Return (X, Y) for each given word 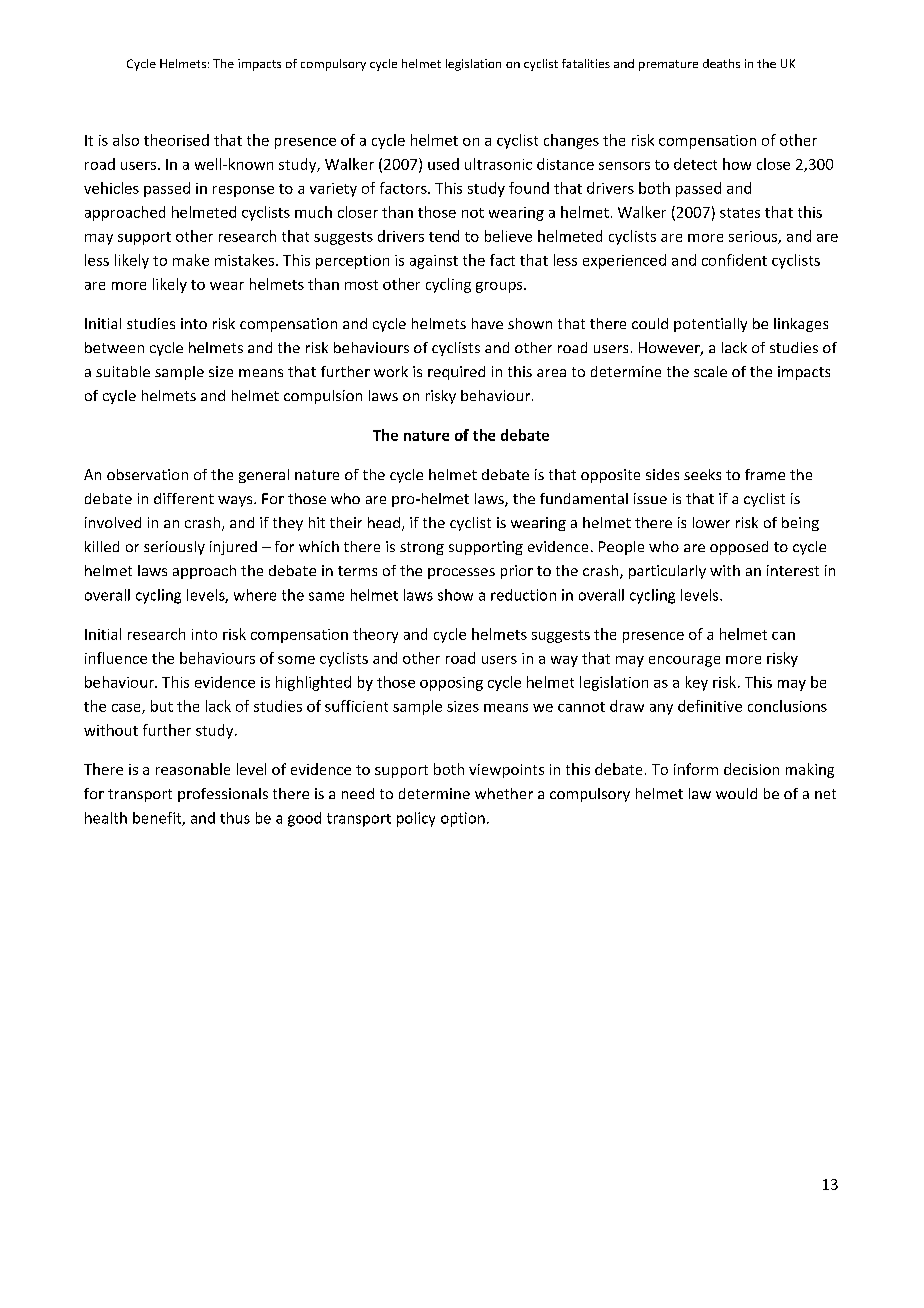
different (184, 498)
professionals (223, 795)
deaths (721, 63)
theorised (176, 140)
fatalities (586, 63)
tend (444, 236)
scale (710, 371)
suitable (123, 371)
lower (711, 522)
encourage (684, 661)
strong (422, 548)
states (740, 213)
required (456, 373)
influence (116, 658)
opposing (451, 684)
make (191, 260)
